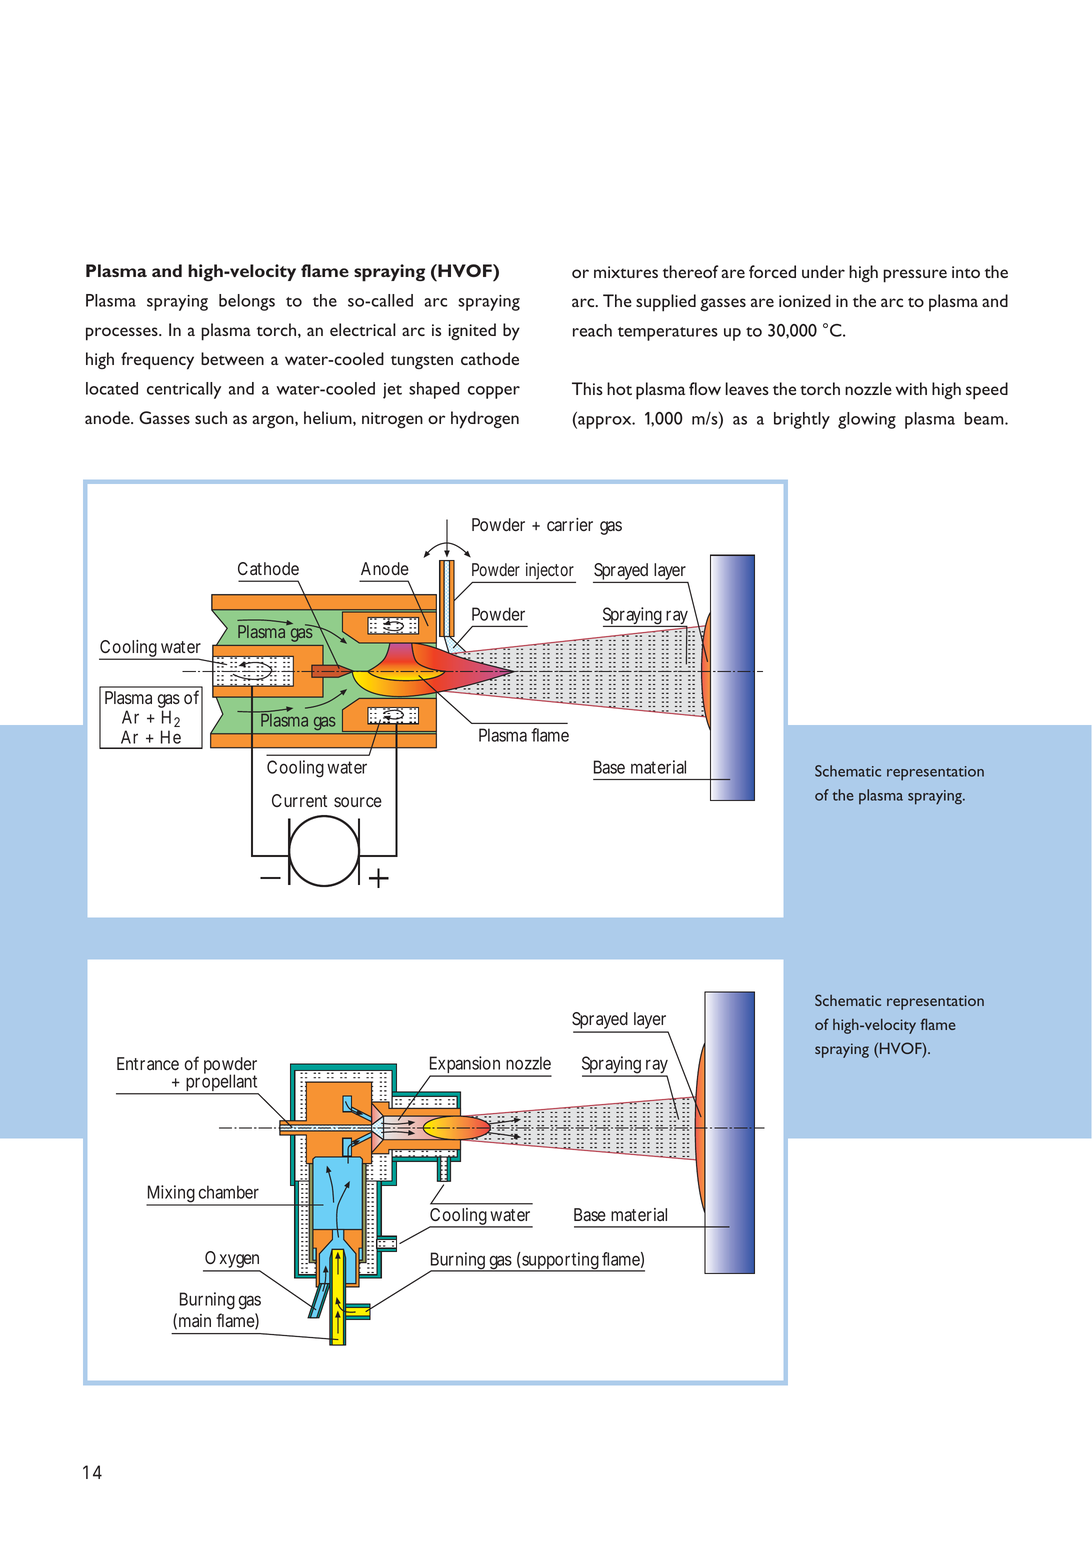  What do you see at coordinates (228, 1192) in the screenshot?
I see `chamber` at bounding box center [228, 1192].
